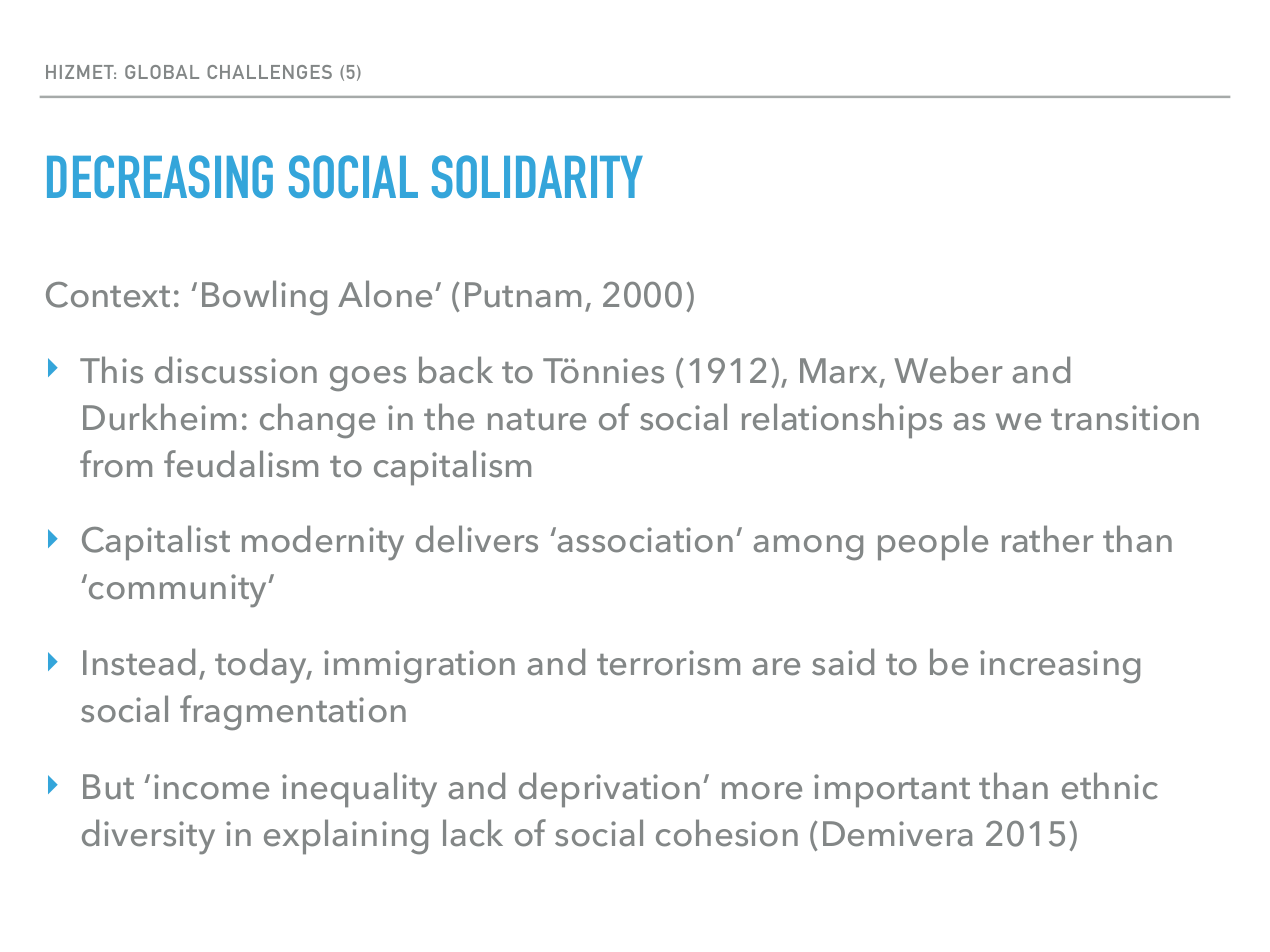 The height and width of the screenshot is (952, 1270). I want to click on income, so click(211, 787).
